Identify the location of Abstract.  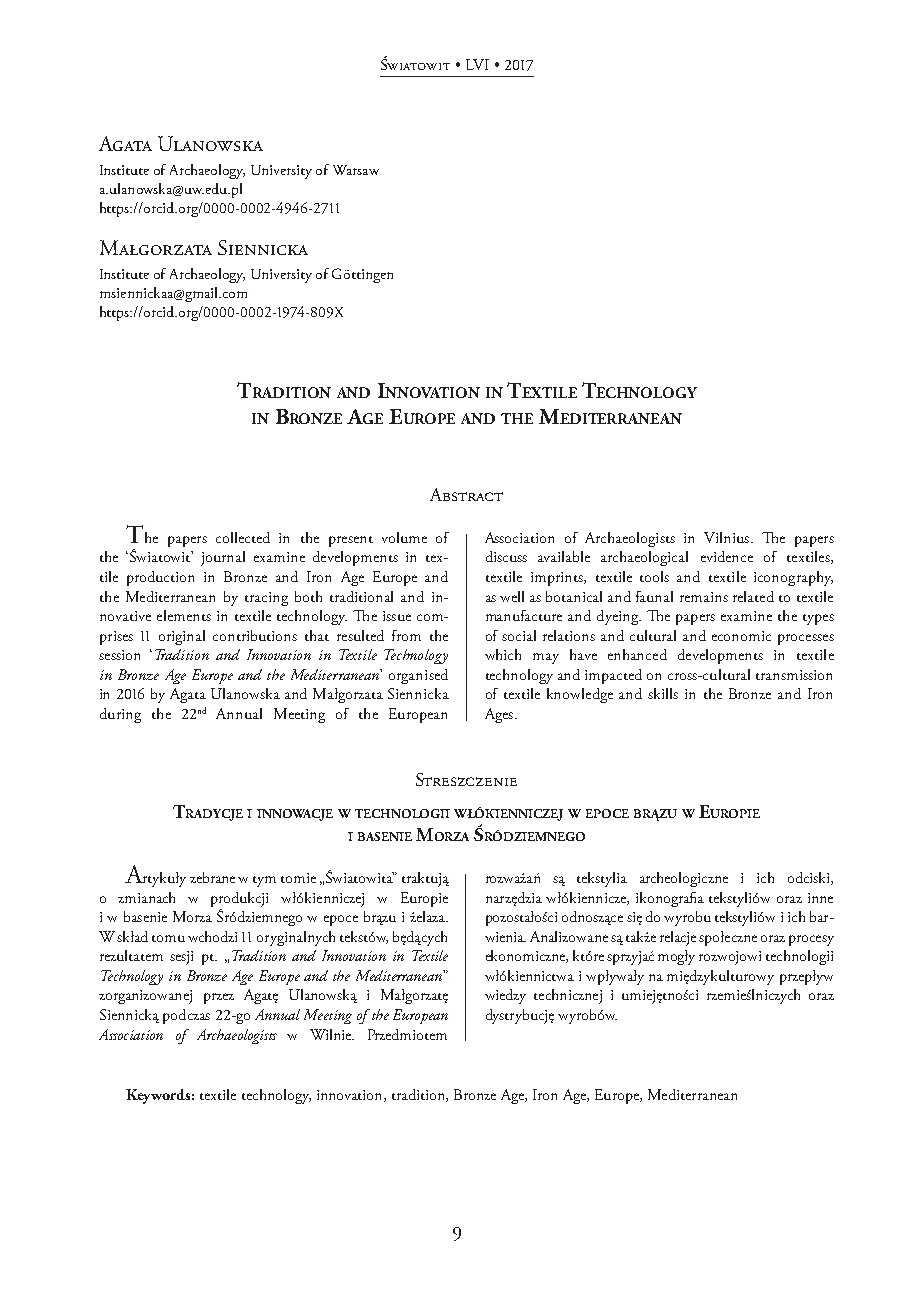
(466, 494).
